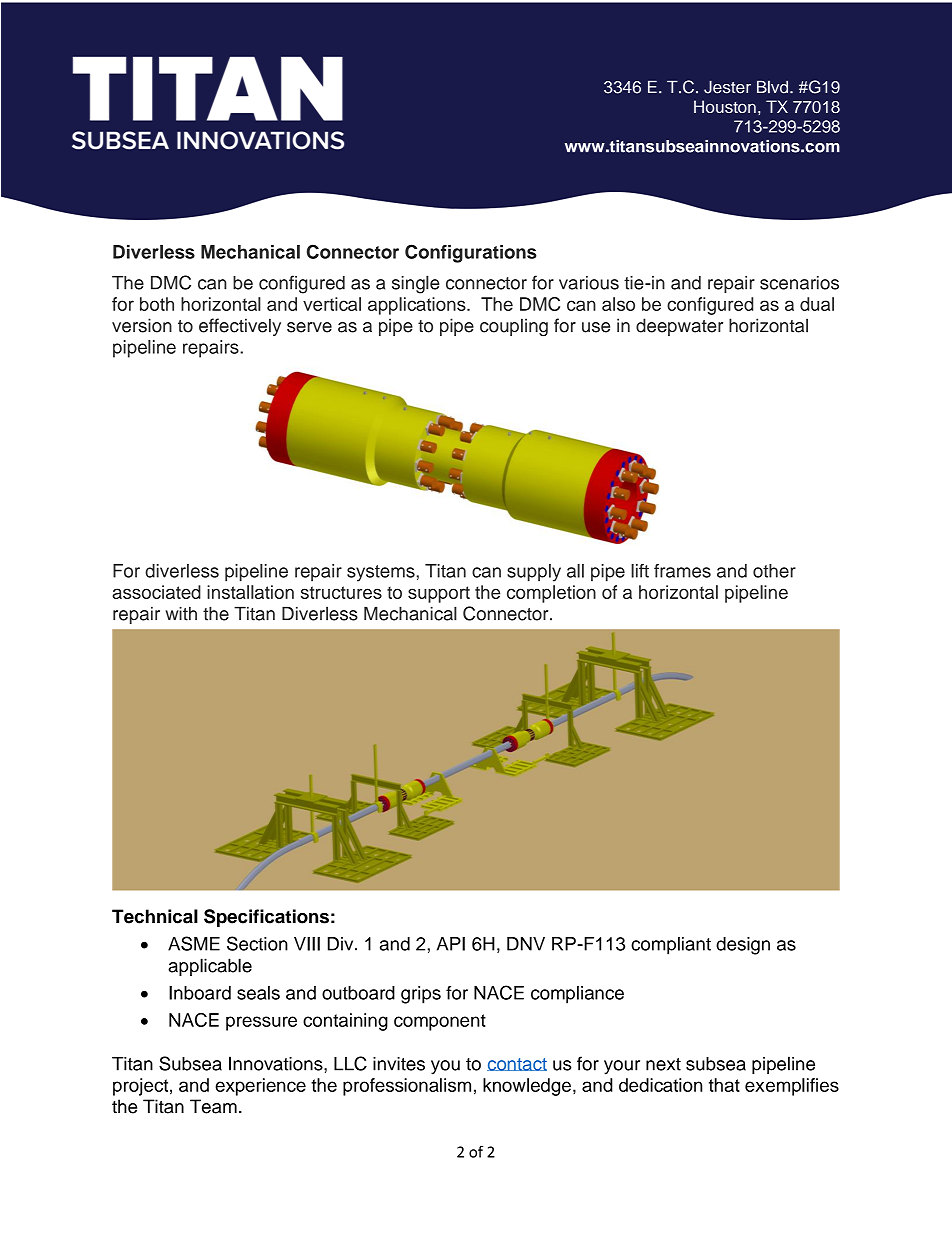 The height and width of the document is (1233, 952). Describe the element at coordinates (157, 304) in the document. I see `both` at that location.
